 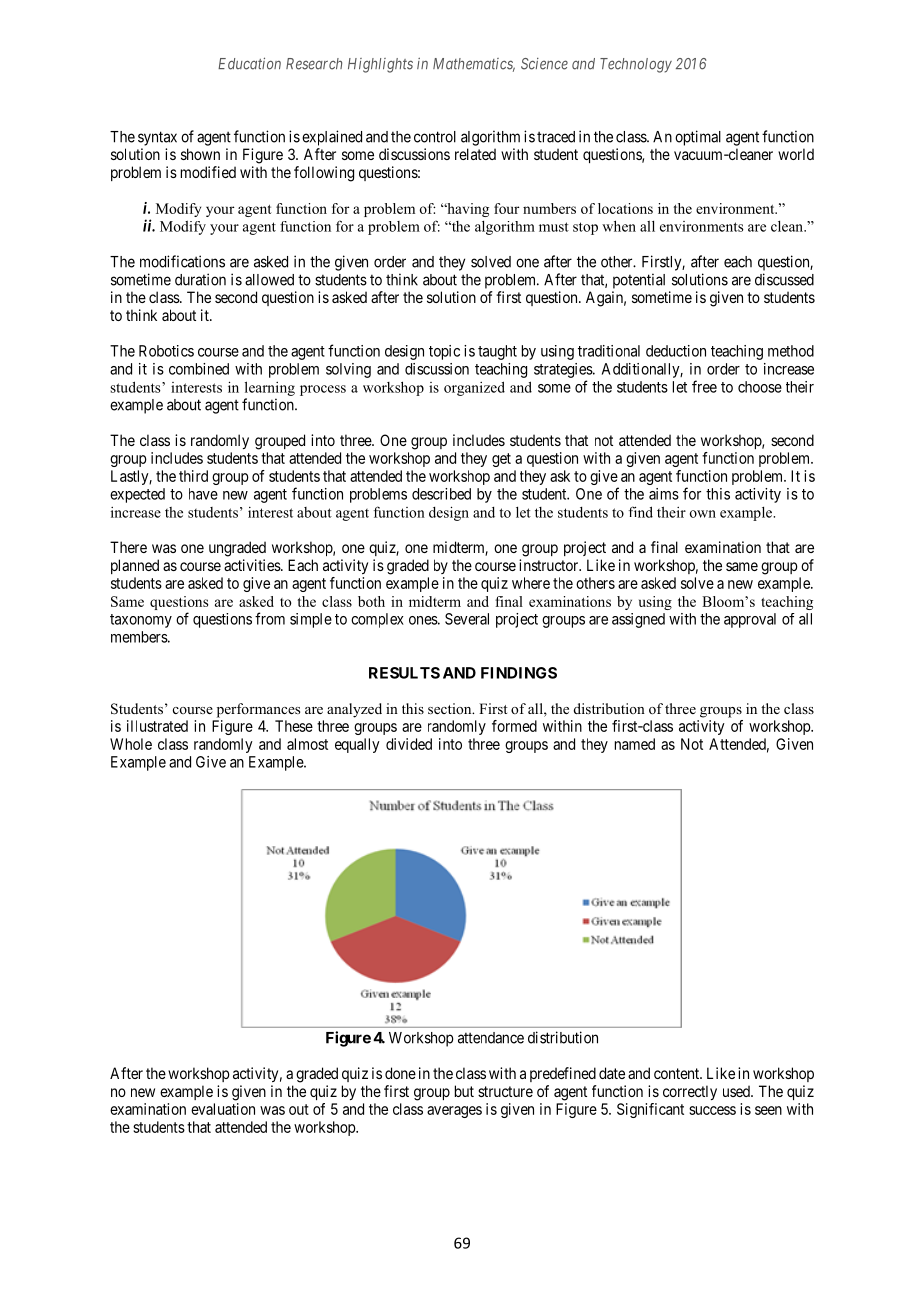 What do you see at coordinates (737, 1091) in the screenshot?
I see `used` at bounding box center [737, 1091].
